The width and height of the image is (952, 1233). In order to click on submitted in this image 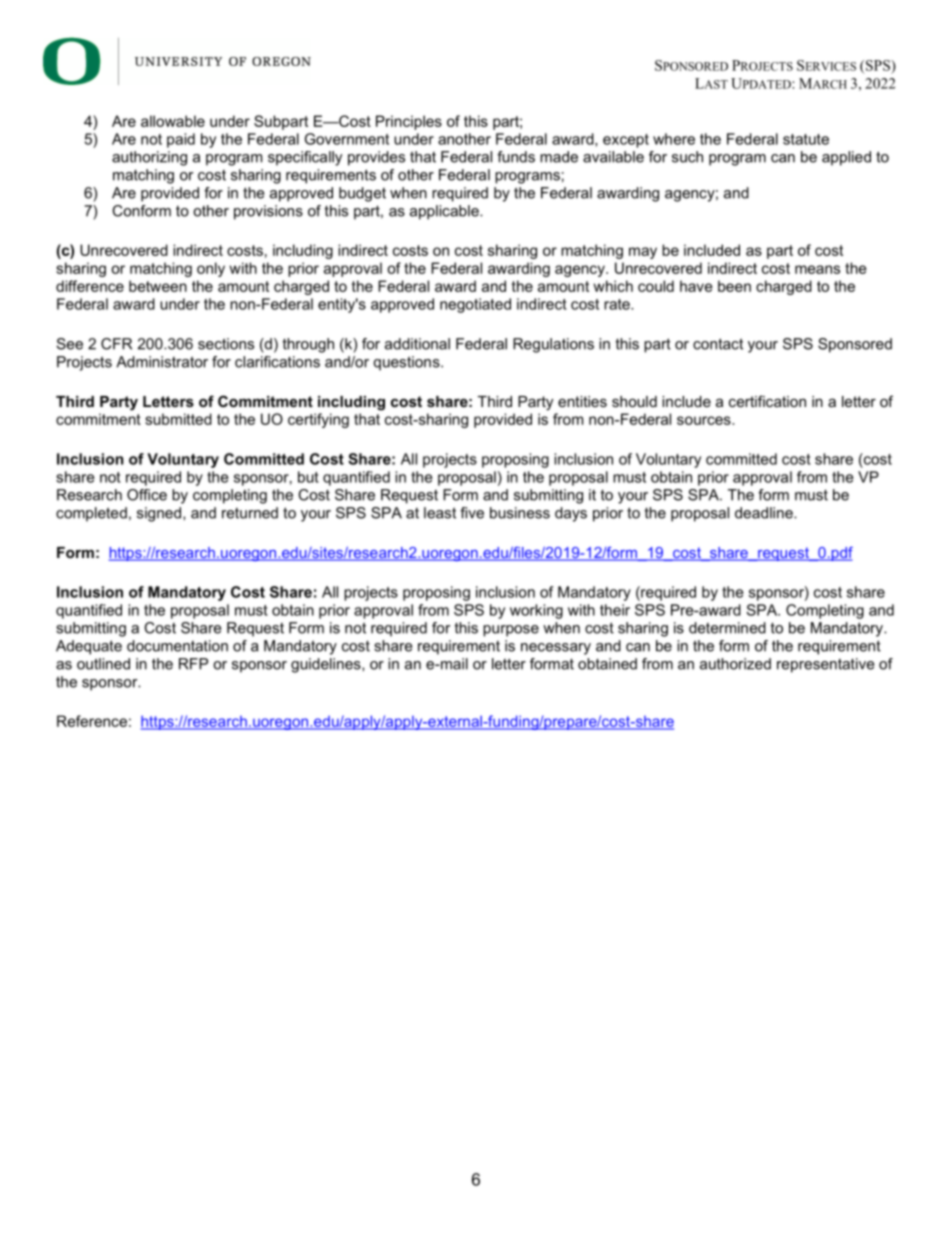, I will do `click(178, 419)`.
